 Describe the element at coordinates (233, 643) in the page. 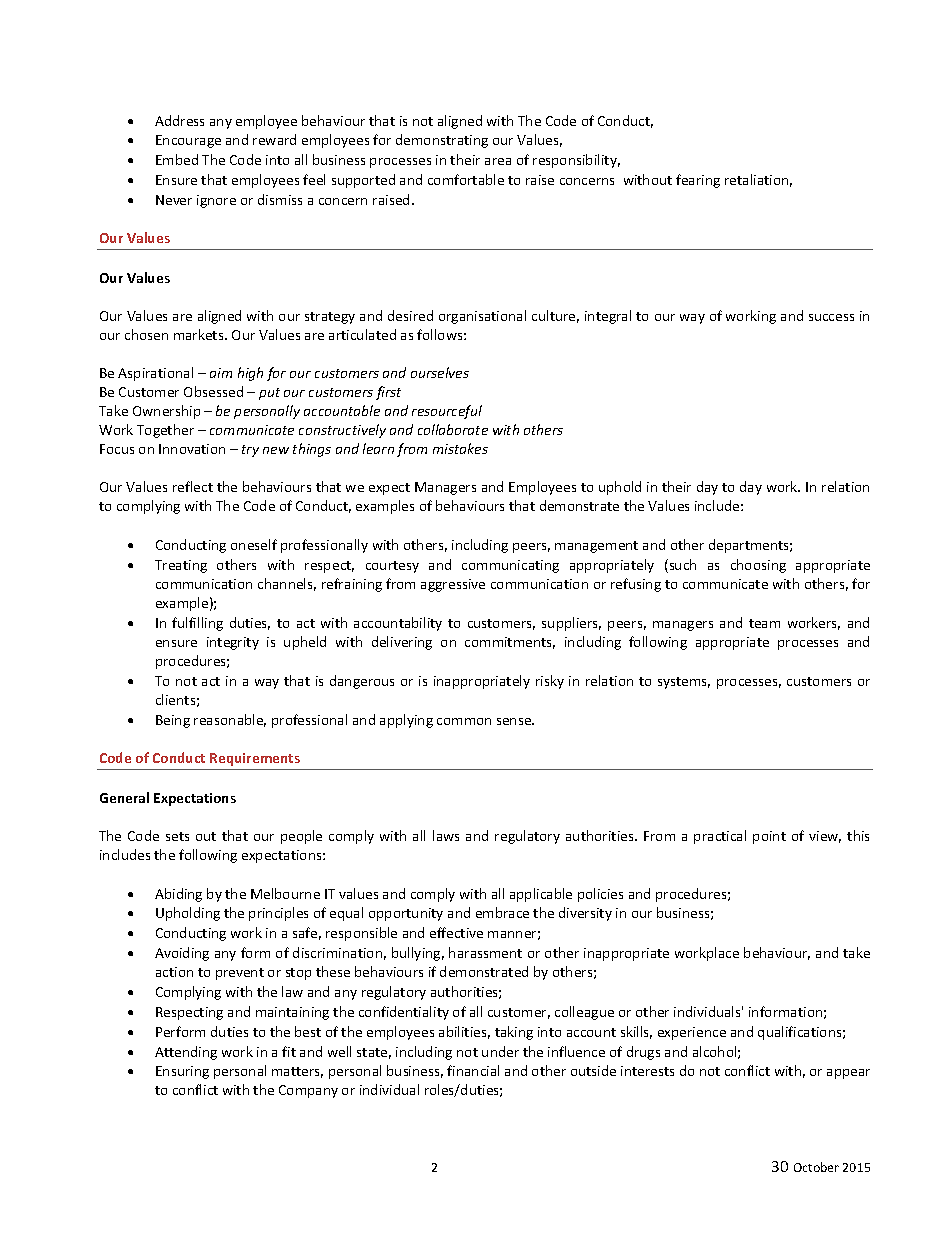

I see `integrity` at that location.
